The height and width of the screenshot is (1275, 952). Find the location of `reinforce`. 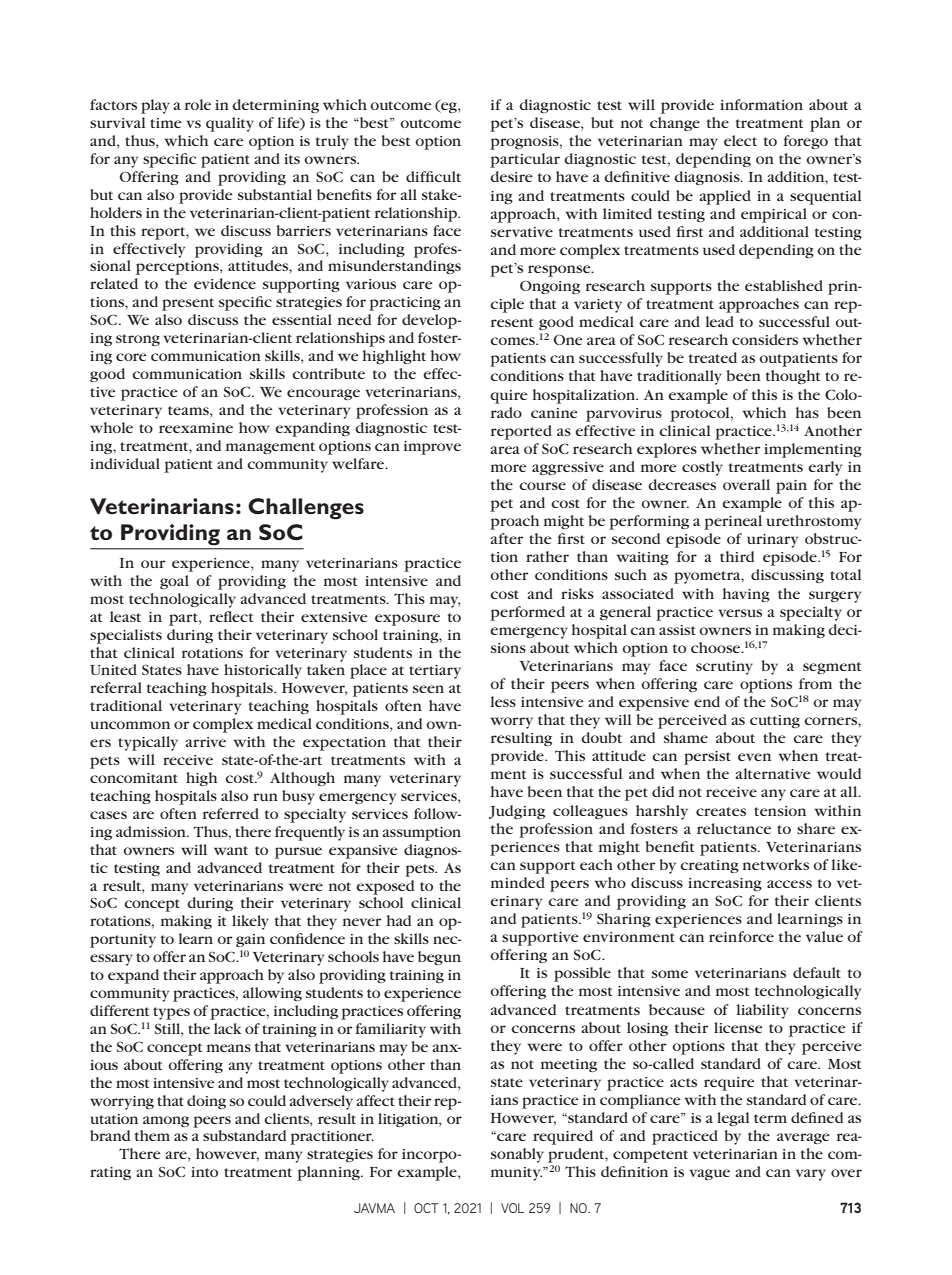

reinforce is located at coordinates (741, 936).
